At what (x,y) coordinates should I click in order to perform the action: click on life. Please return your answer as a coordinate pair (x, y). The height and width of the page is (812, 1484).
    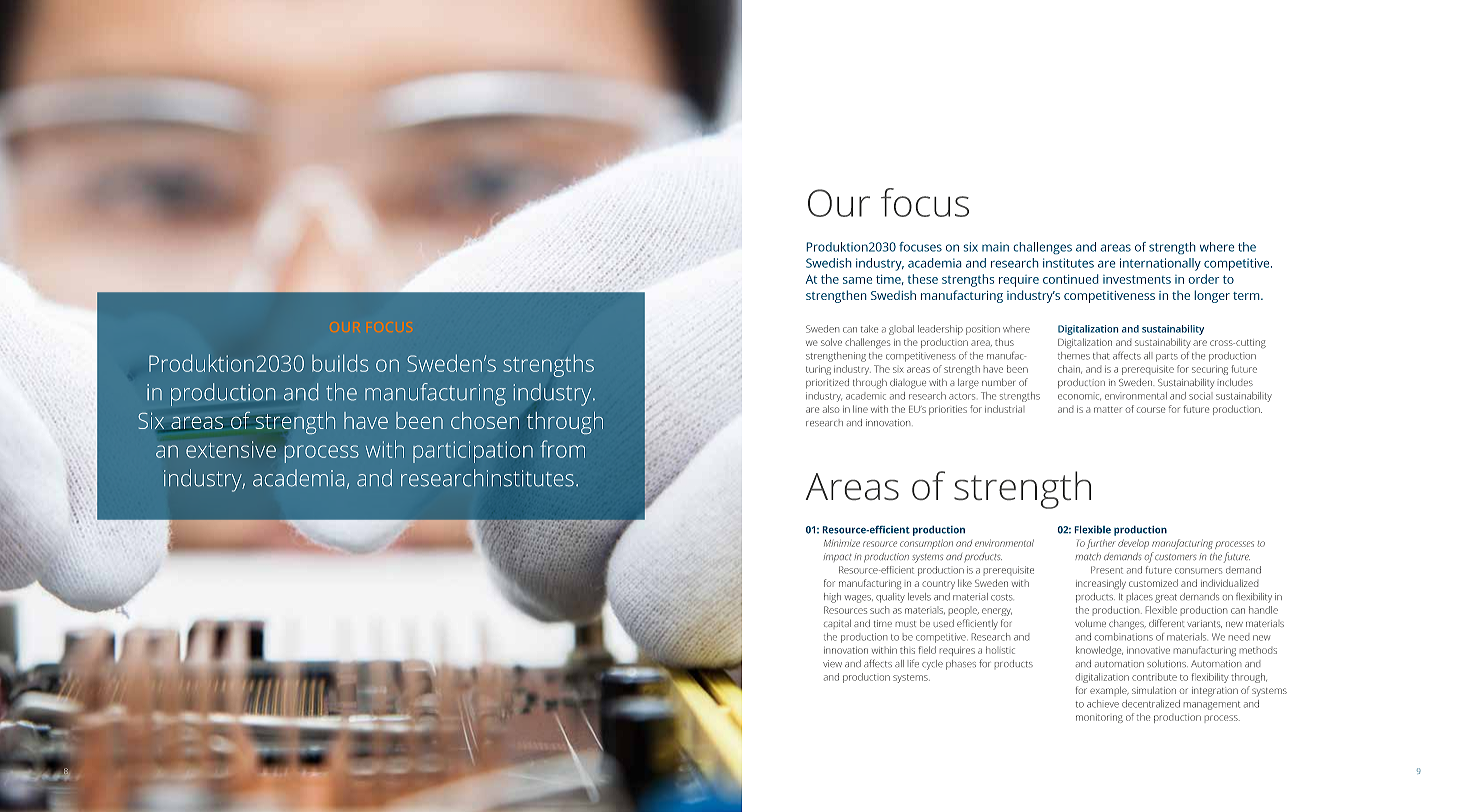
    Looking at the image, I should click on (914, 663).
